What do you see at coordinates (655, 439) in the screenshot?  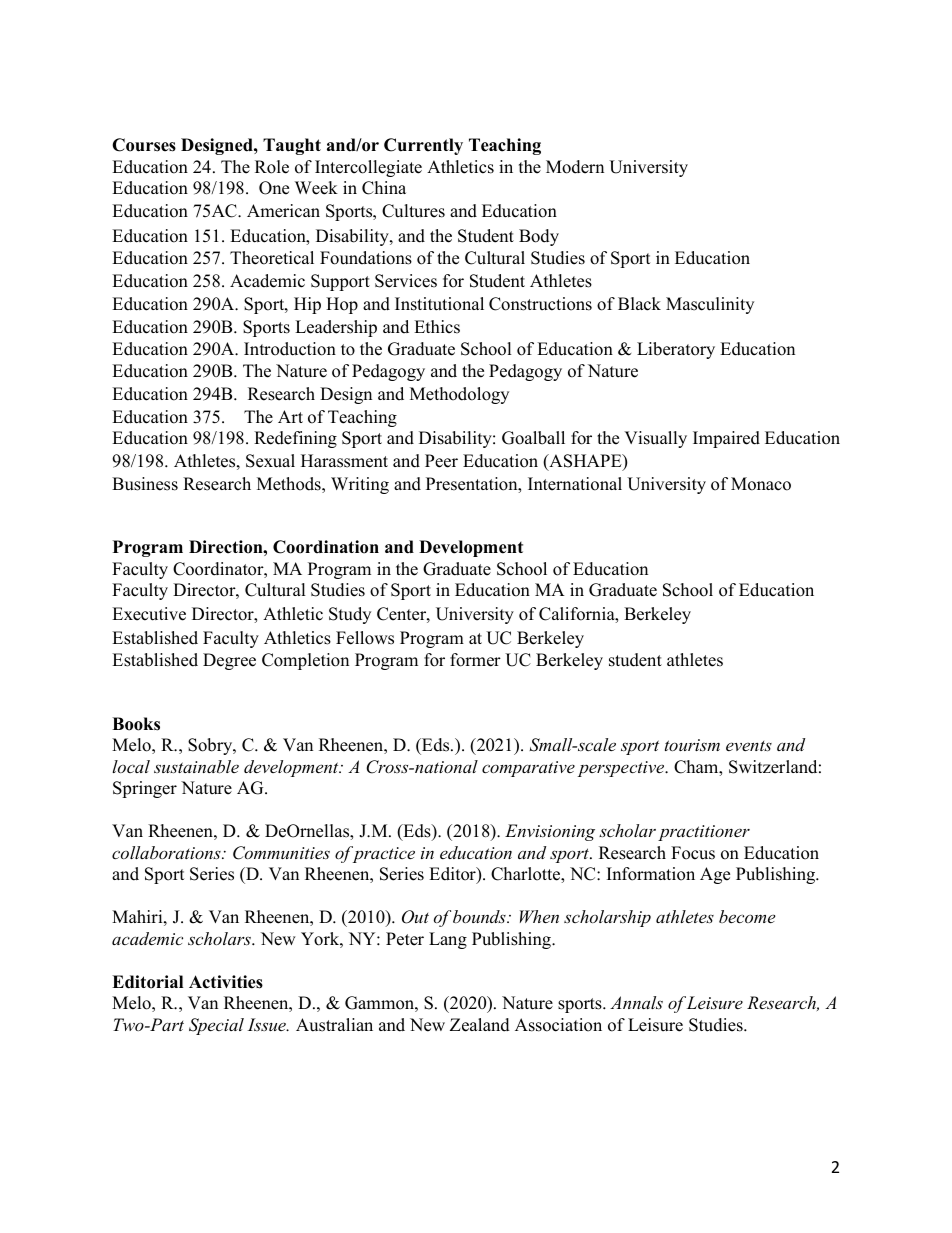 I see `Visually` at bounding box center [655, 439].
